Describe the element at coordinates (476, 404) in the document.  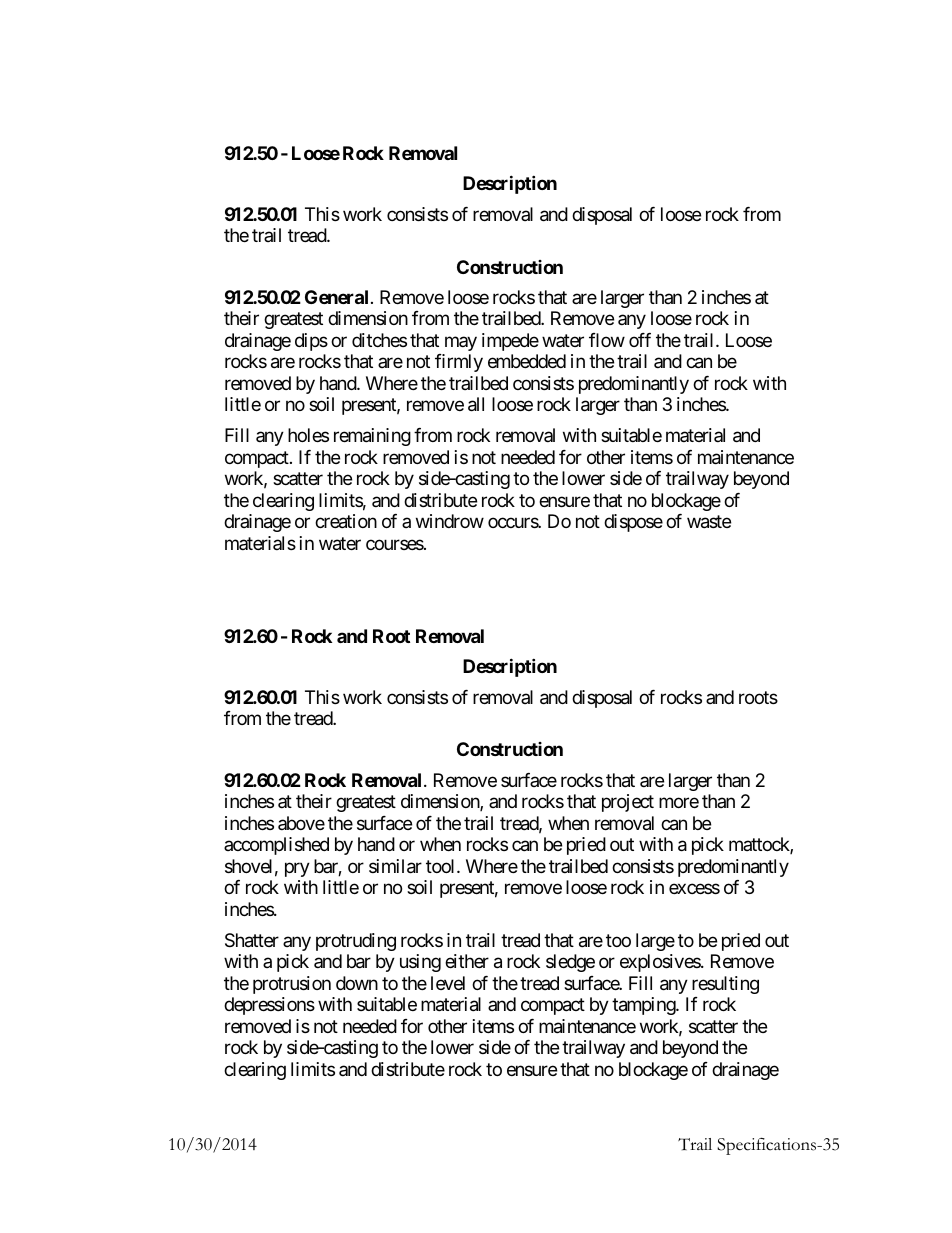
I see `all` at that location.
